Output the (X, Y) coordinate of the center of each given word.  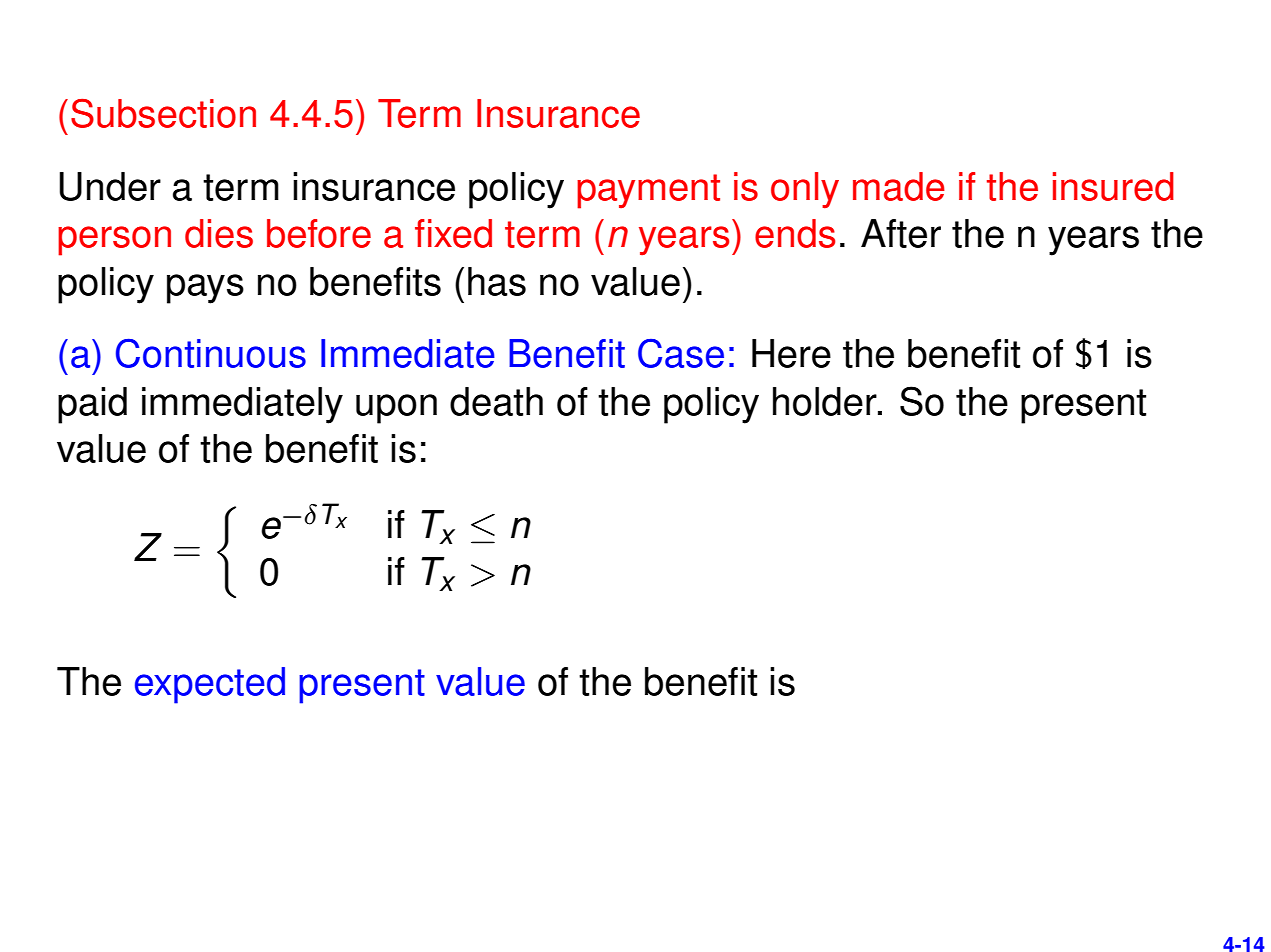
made (899, 186)
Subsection (163, 113)
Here (791, 353)
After (901, 233)
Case (681, 353)
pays (205, 289)
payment (648, 191)
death (496, 401)
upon (396, 409)
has (497, 281)
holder (826, 401)
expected (210, 685)
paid (92, 405)
